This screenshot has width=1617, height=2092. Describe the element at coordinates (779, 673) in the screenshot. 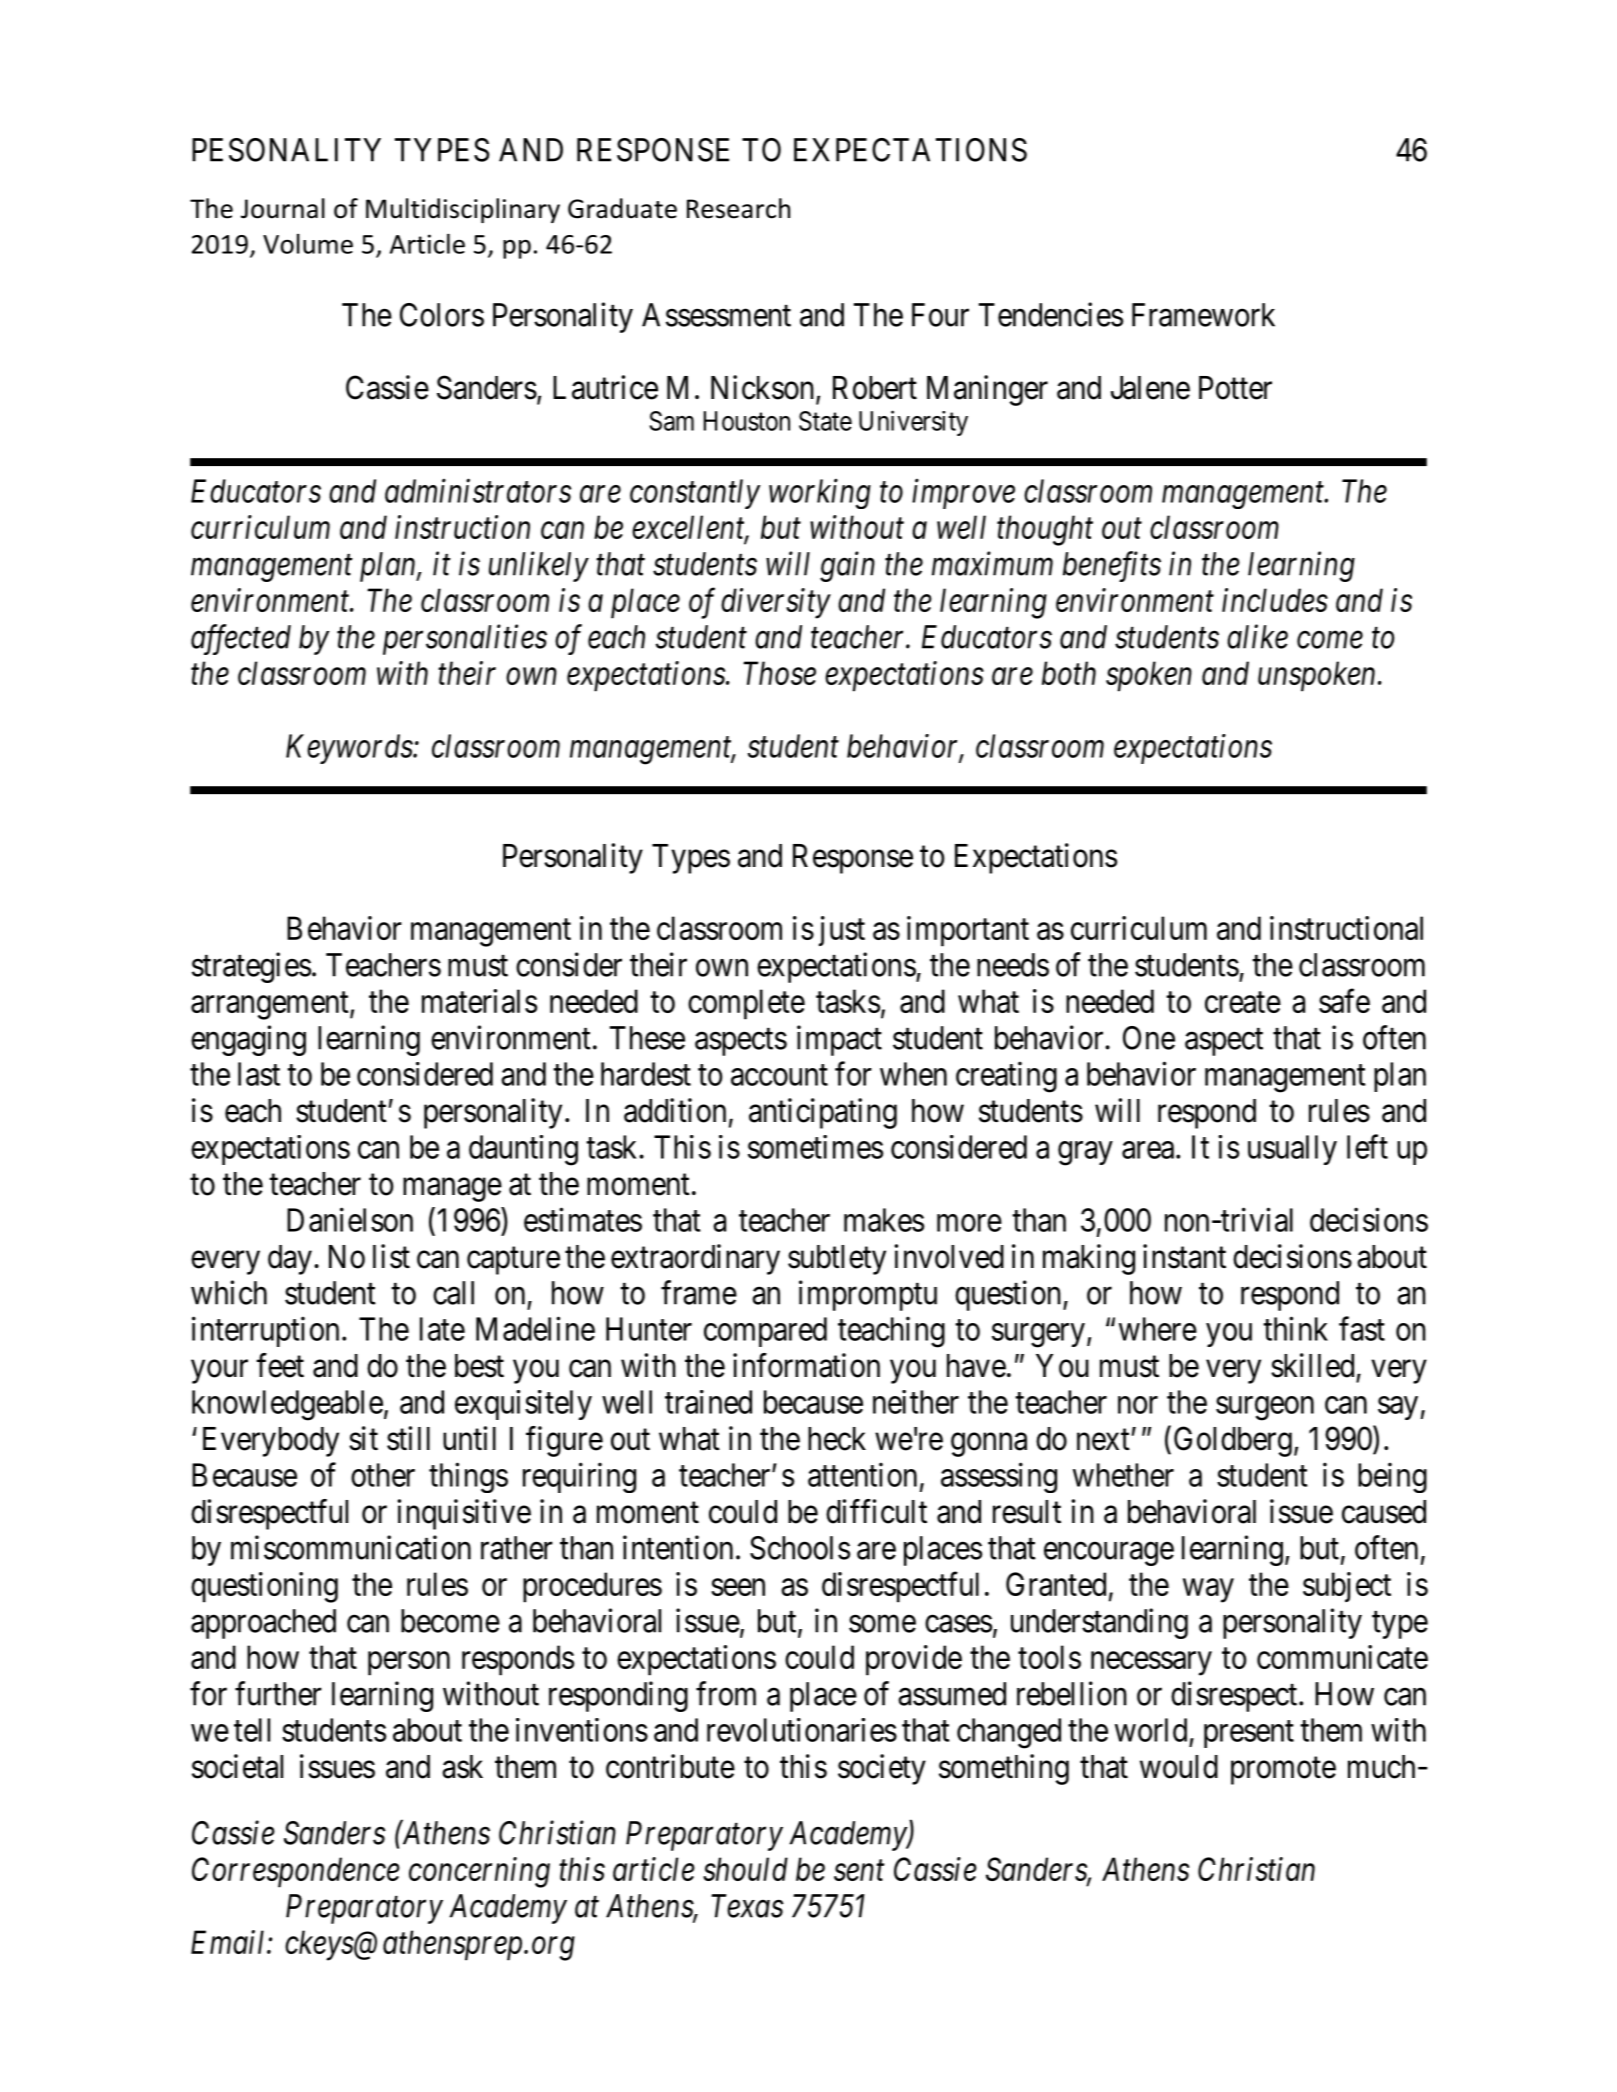

I see `Those` at that location.
